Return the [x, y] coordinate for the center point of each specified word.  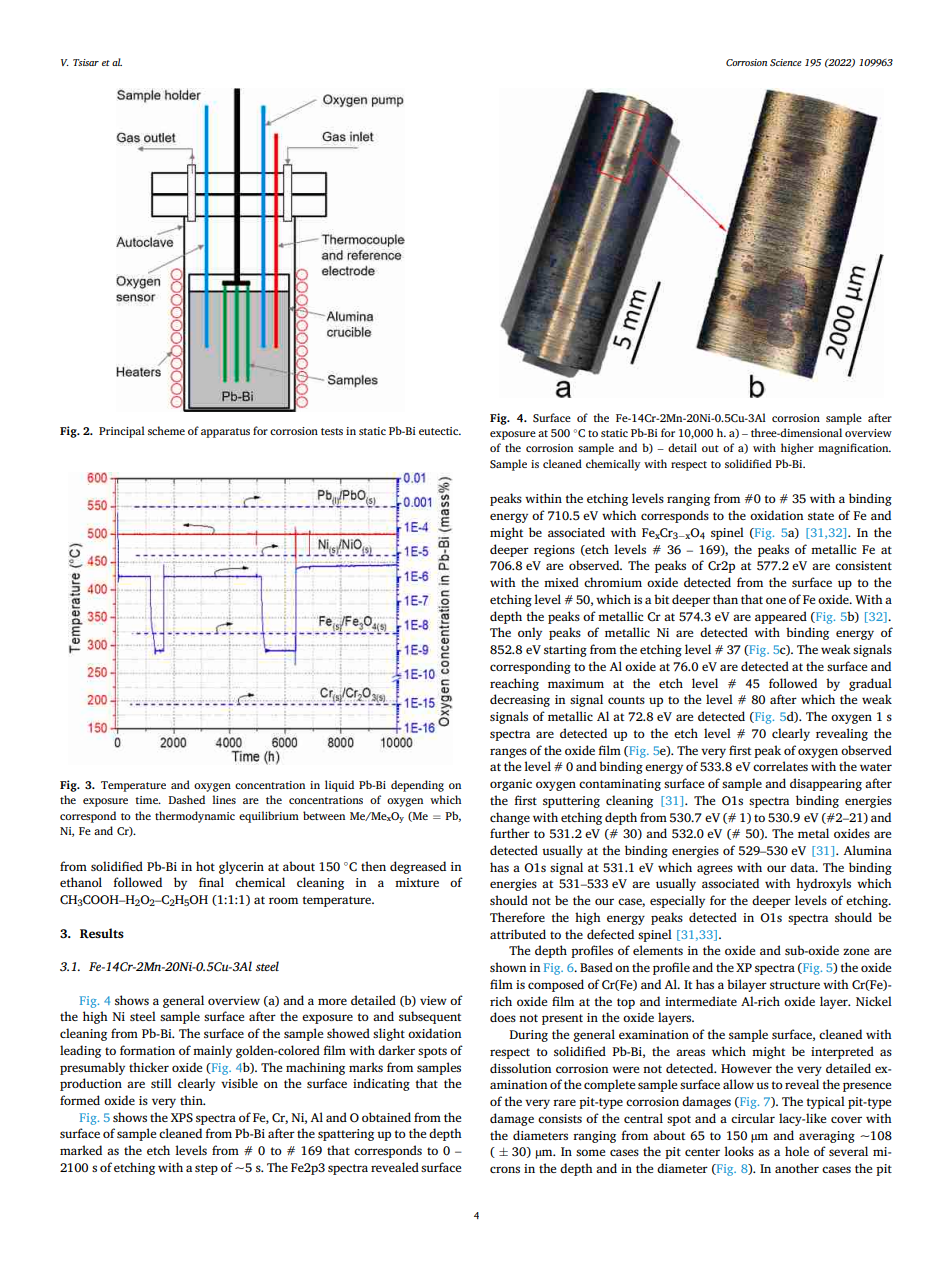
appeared [781, 617]
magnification [854, 449]
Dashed [186, 799]
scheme [166, 430]
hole [797, 1151]
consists [560, 1118]
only [530, 633]
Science [786, 62]
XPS [182, 1118]
